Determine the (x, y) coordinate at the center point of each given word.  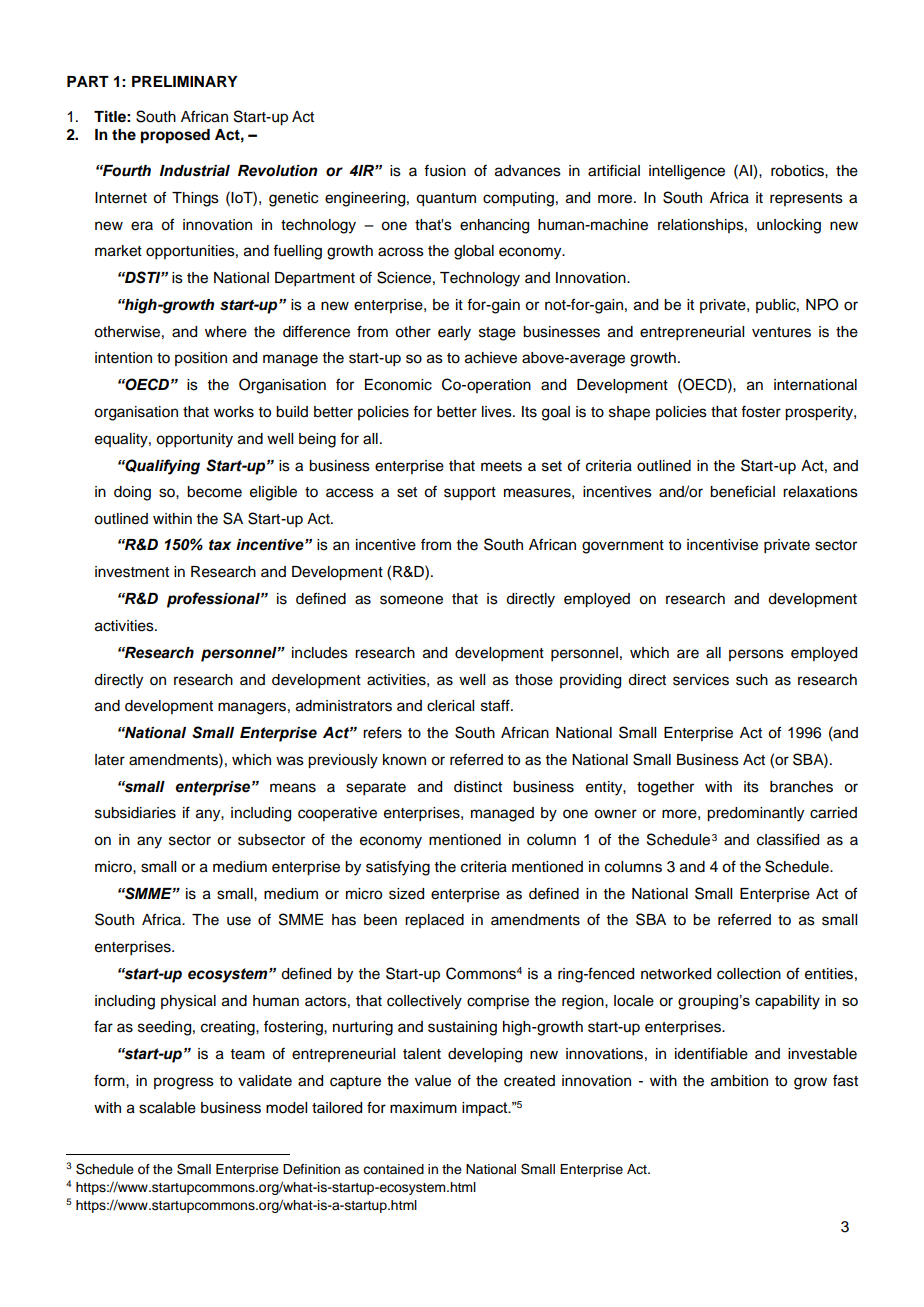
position (201, 359)
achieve (491, 358)
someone (411, 600)
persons (756, 655)
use (239, 921)
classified (788, 839)
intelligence (687, 172)
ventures (781, 332)
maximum (423, 1108)
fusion (445, 171)
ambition (739, 1081)
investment (132, 572)
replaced (434, 921)
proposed (175, 136)
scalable (167, 1108)
